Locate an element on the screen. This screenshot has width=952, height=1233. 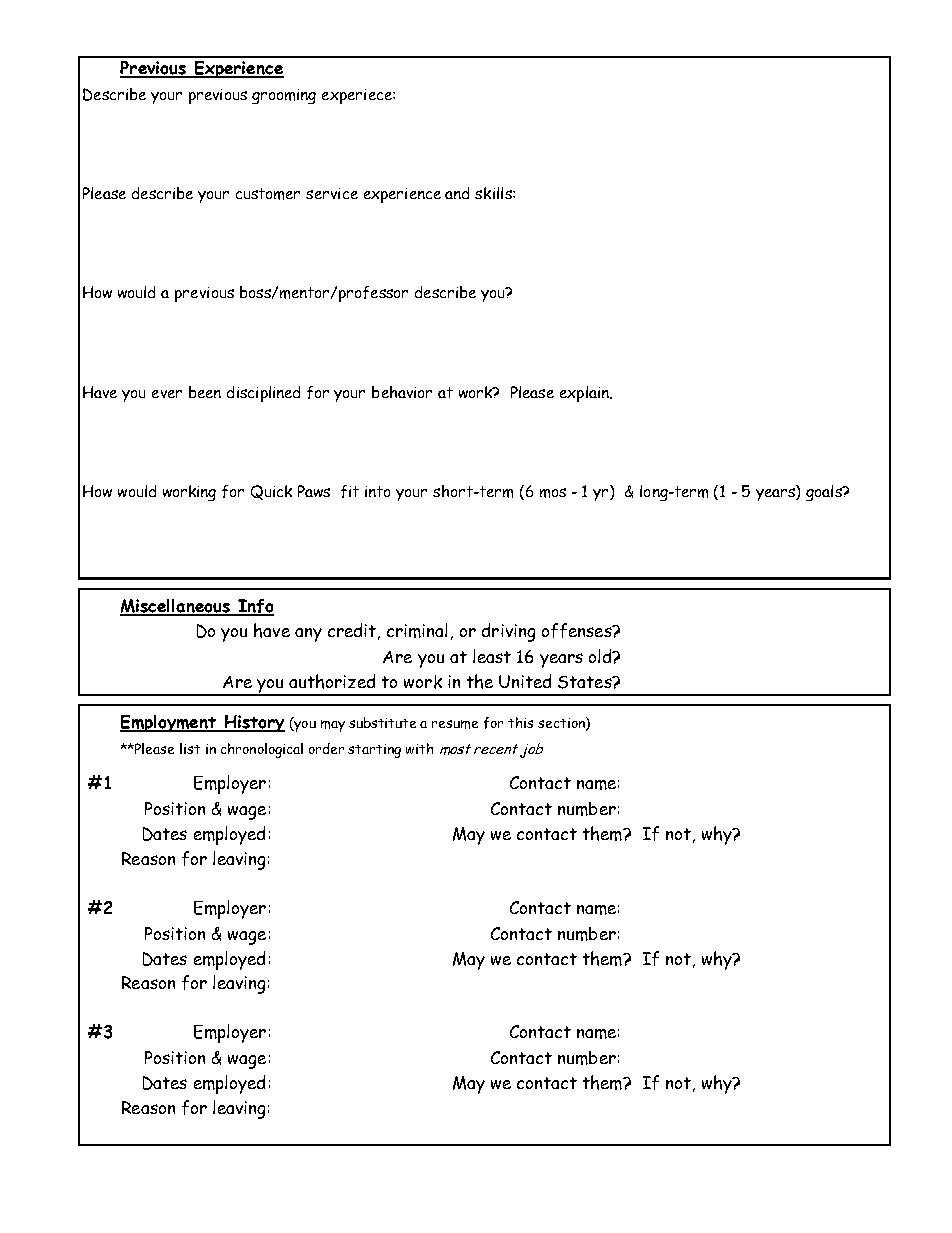
skills is located at coordinates (494, 193).
